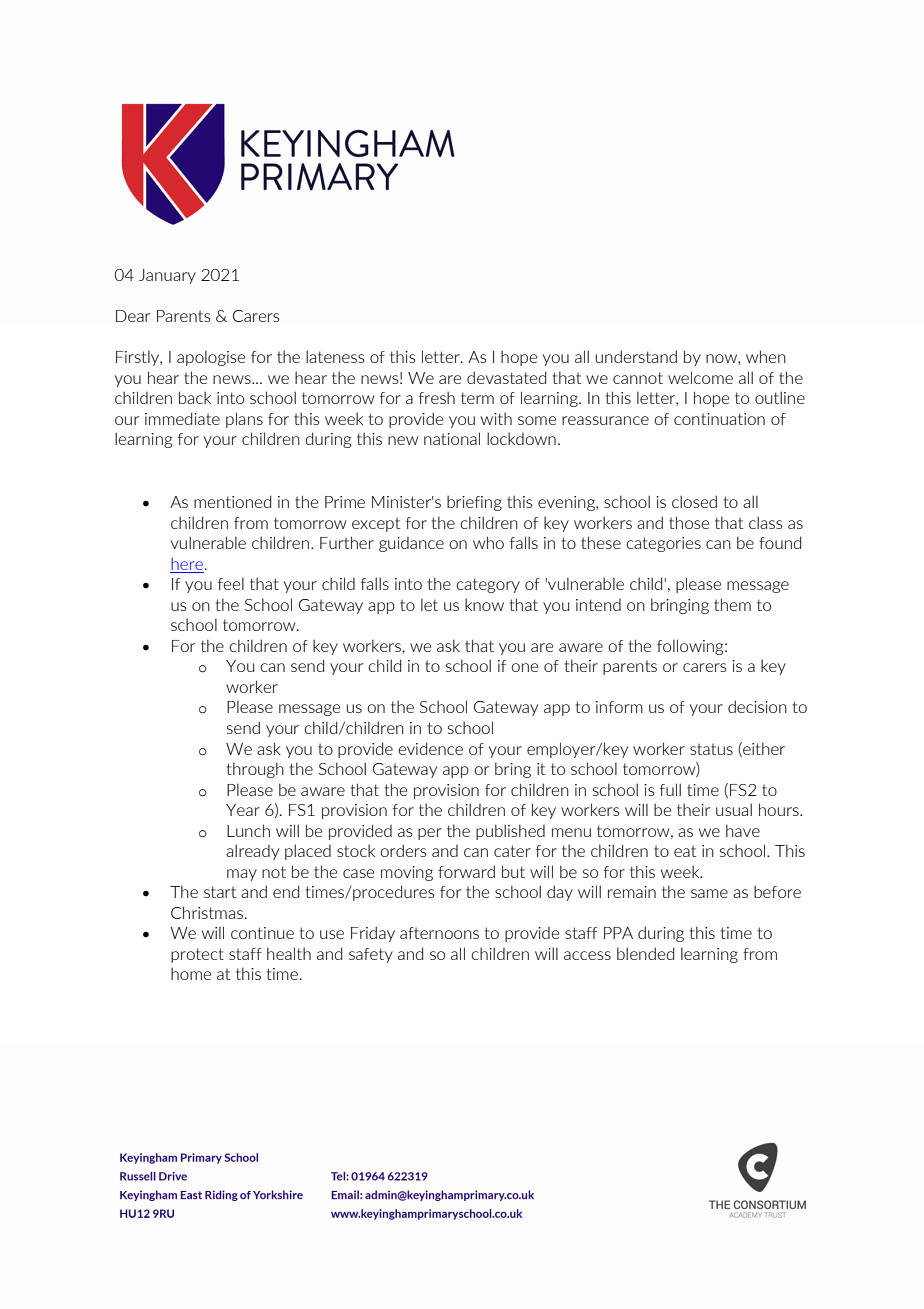  What do you see at coordinates (167, 276) in the page?
I see `January` at bounding box center [167, 276].
